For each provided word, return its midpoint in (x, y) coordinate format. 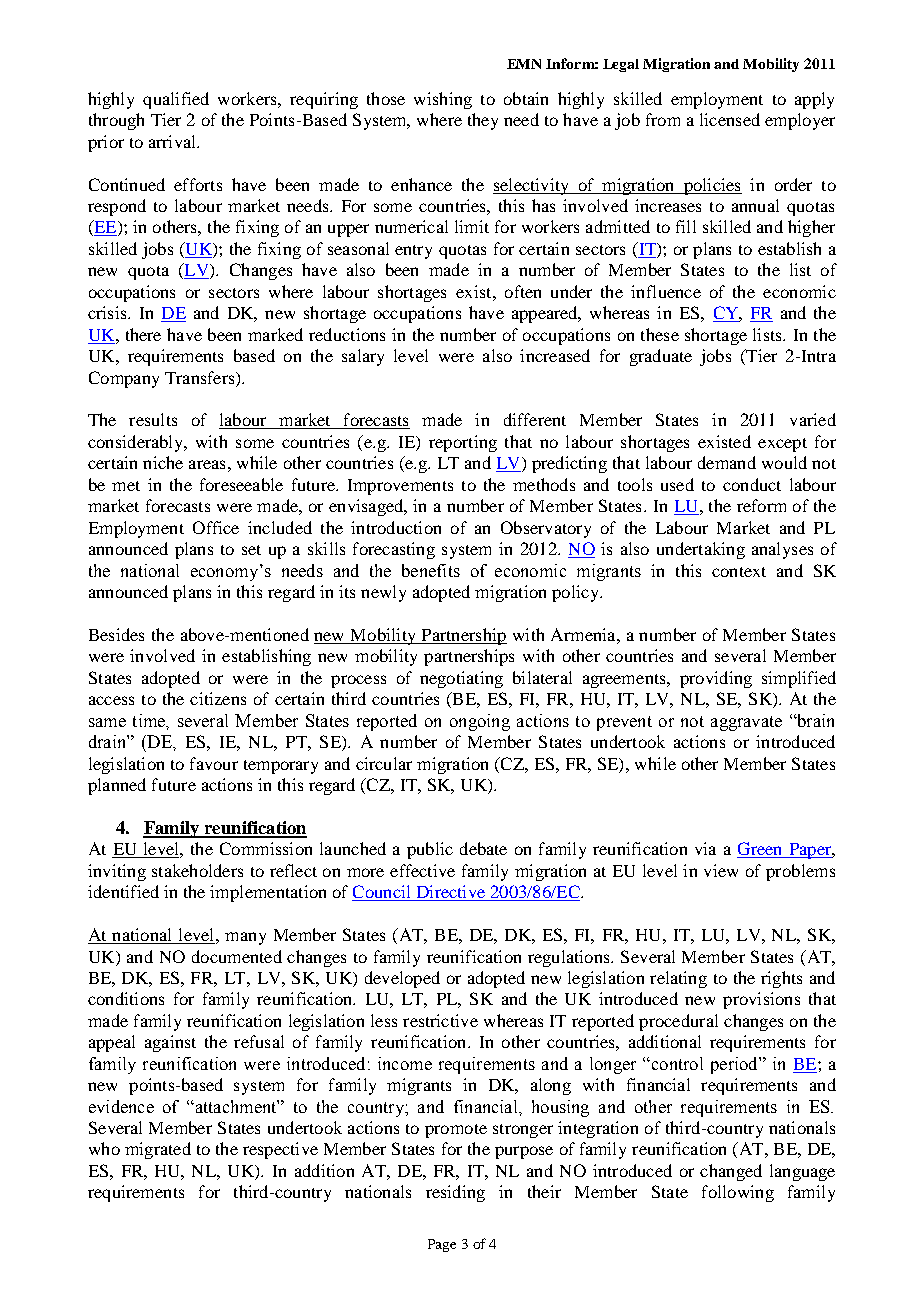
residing (455, 1193)
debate (483, 848)
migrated (158, 1150)
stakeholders (197, 870)
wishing (443, 100)
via (705, 848)
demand (727, 462)
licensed (730, 119)
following (738, 1193)
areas (207, 464)
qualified (176, 100)
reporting (463, 443)
